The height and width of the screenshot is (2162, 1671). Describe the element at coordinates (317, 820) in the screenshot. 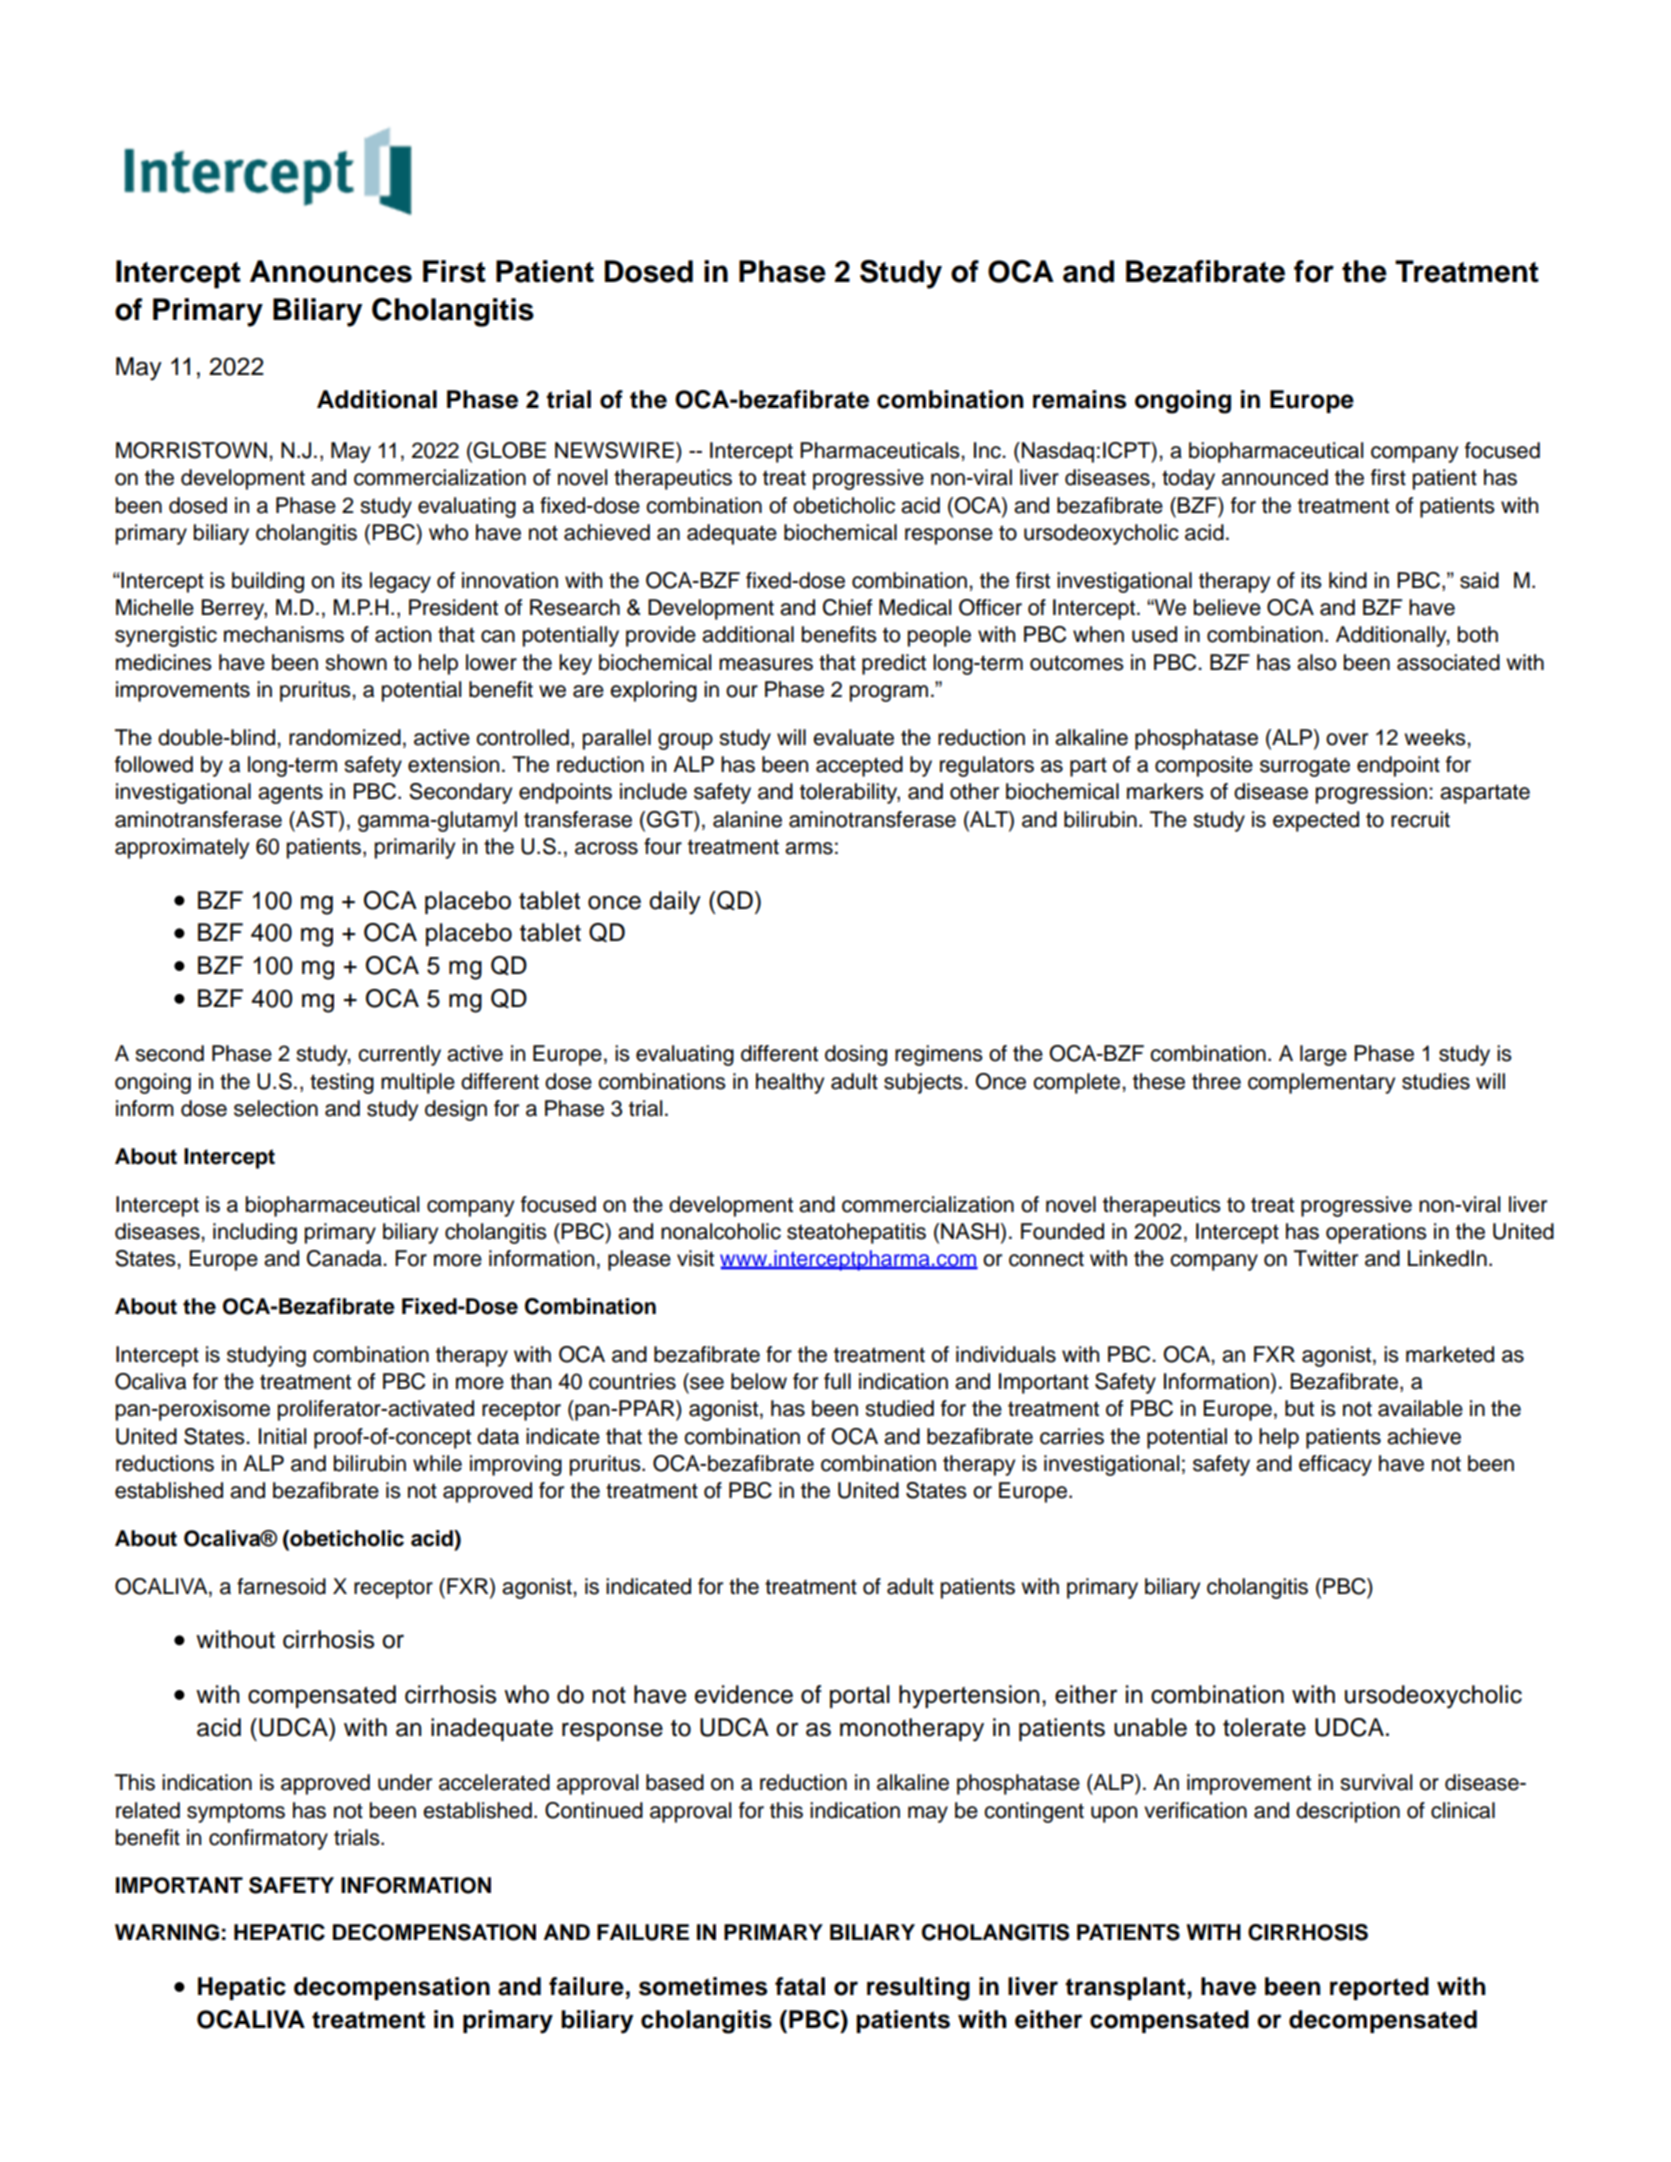

I see `AST` at that location.
